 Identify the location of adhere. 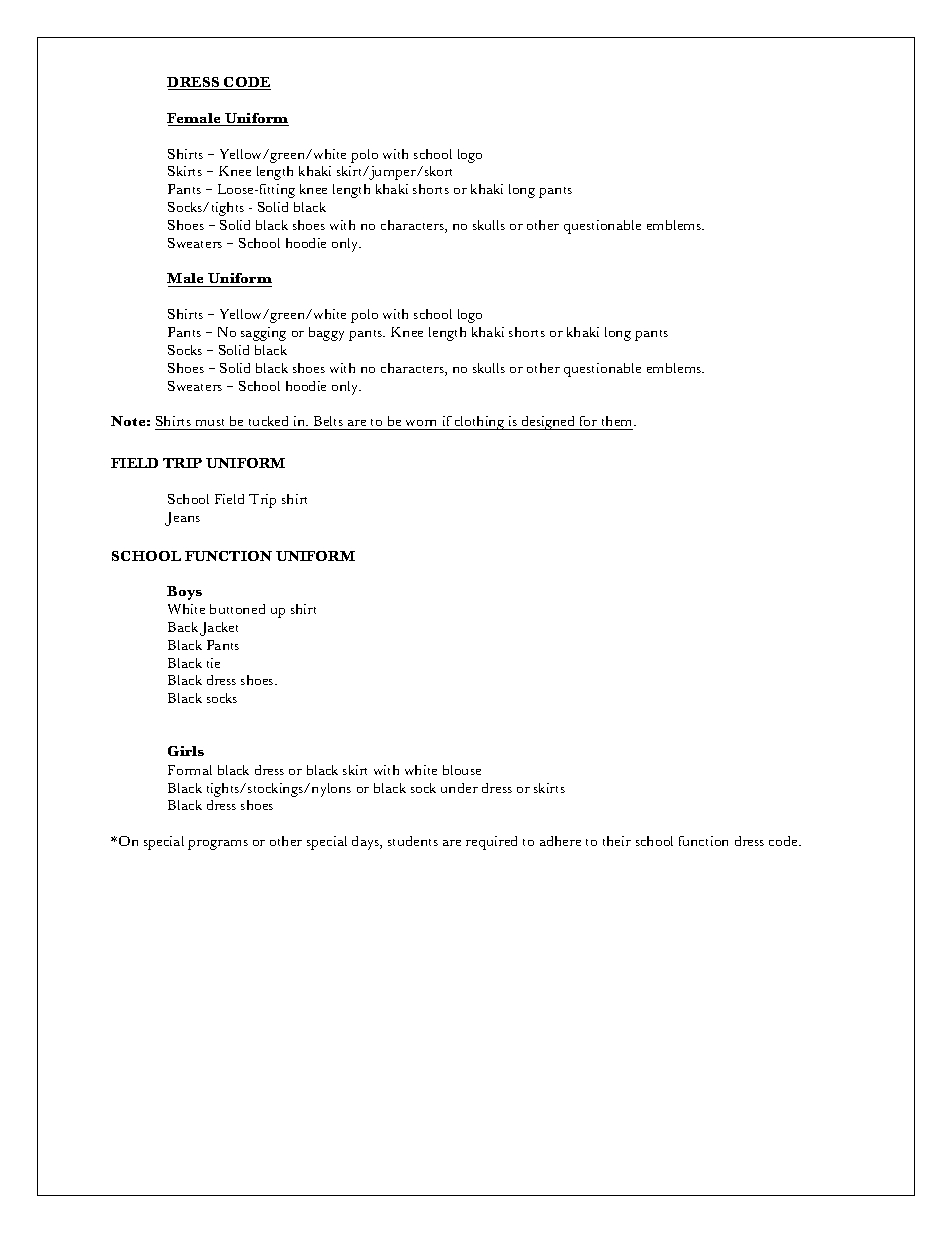
(560, 841).
